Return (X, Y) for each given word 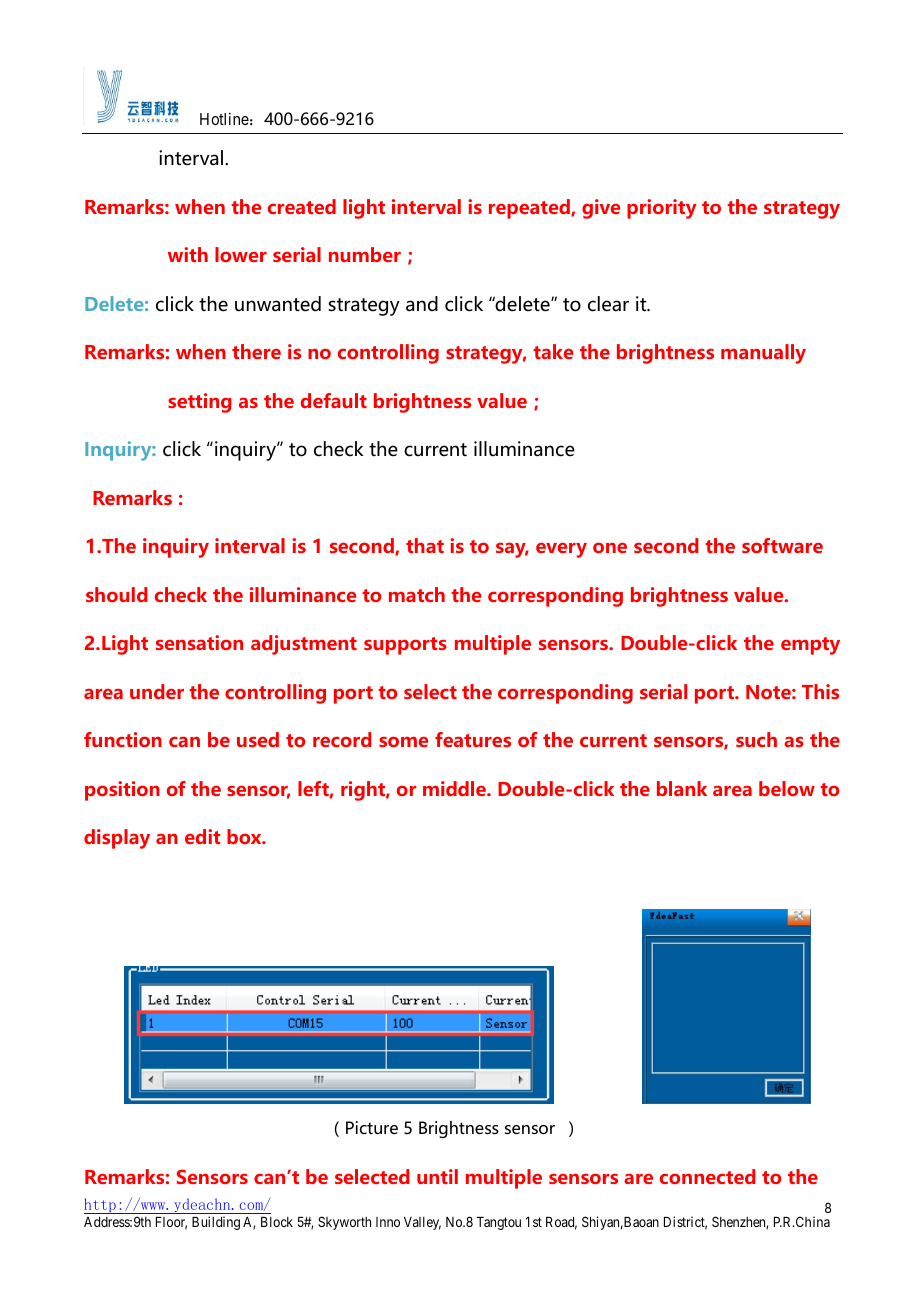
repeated (530, 209)
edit (202, 836)
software (782, 545)
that (425, 545)
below (787, 788)
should (117, 594)
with (188, 254)
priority (661, 209)
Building (216, 1223)
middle (455, 788)
